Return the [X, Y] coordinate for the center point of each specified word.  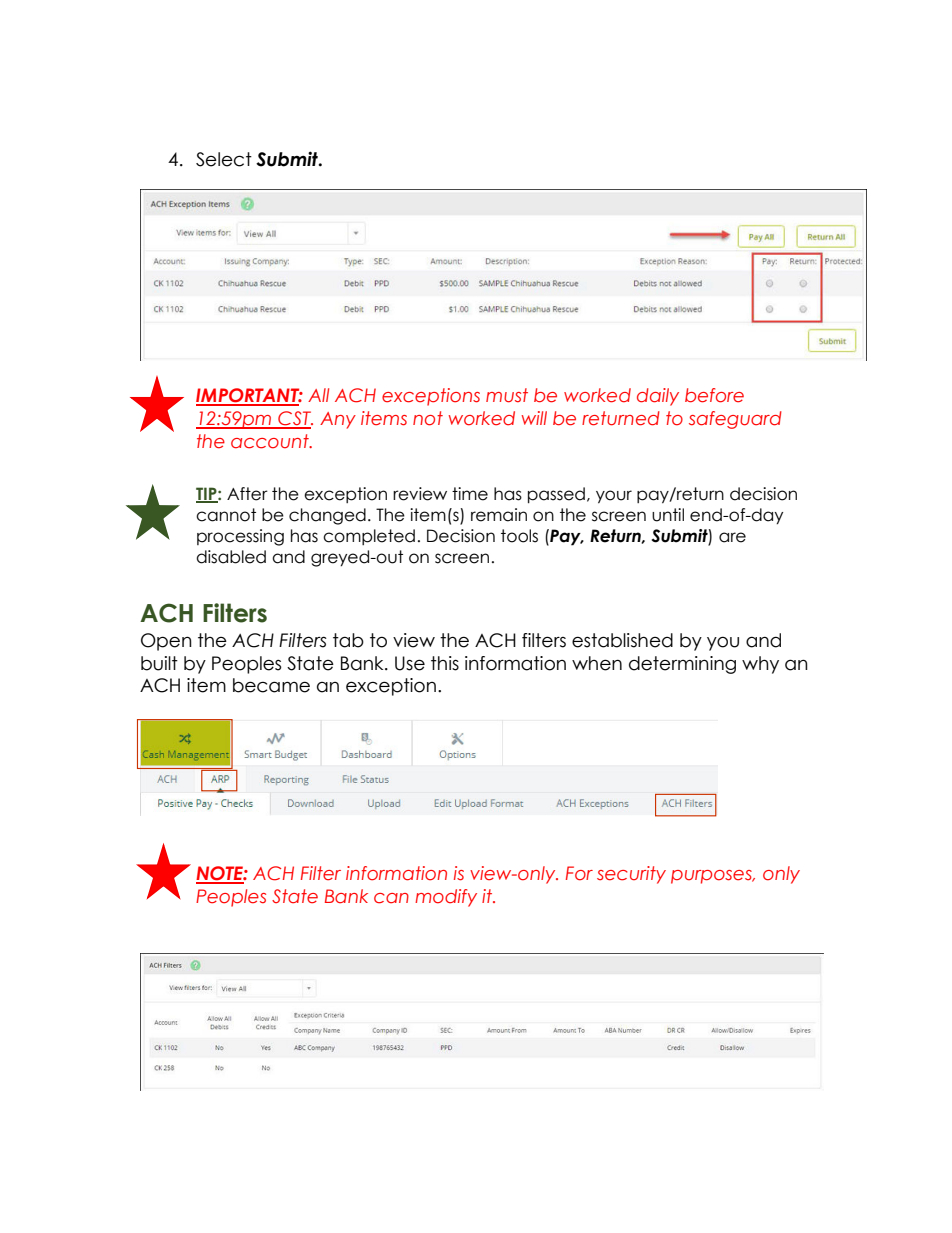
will [534, 418]
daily [658, 397]
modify [446, 898]
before [714, 395]
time [470, 494]
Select [224, 159]
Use [410, 663]
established [622, 640]
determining [682, 665]
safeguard [735, 420]
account [271, 441]
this [445, 663]
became [271, 685]
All [318, 395]
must [507, 395]
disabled [231, 557]
